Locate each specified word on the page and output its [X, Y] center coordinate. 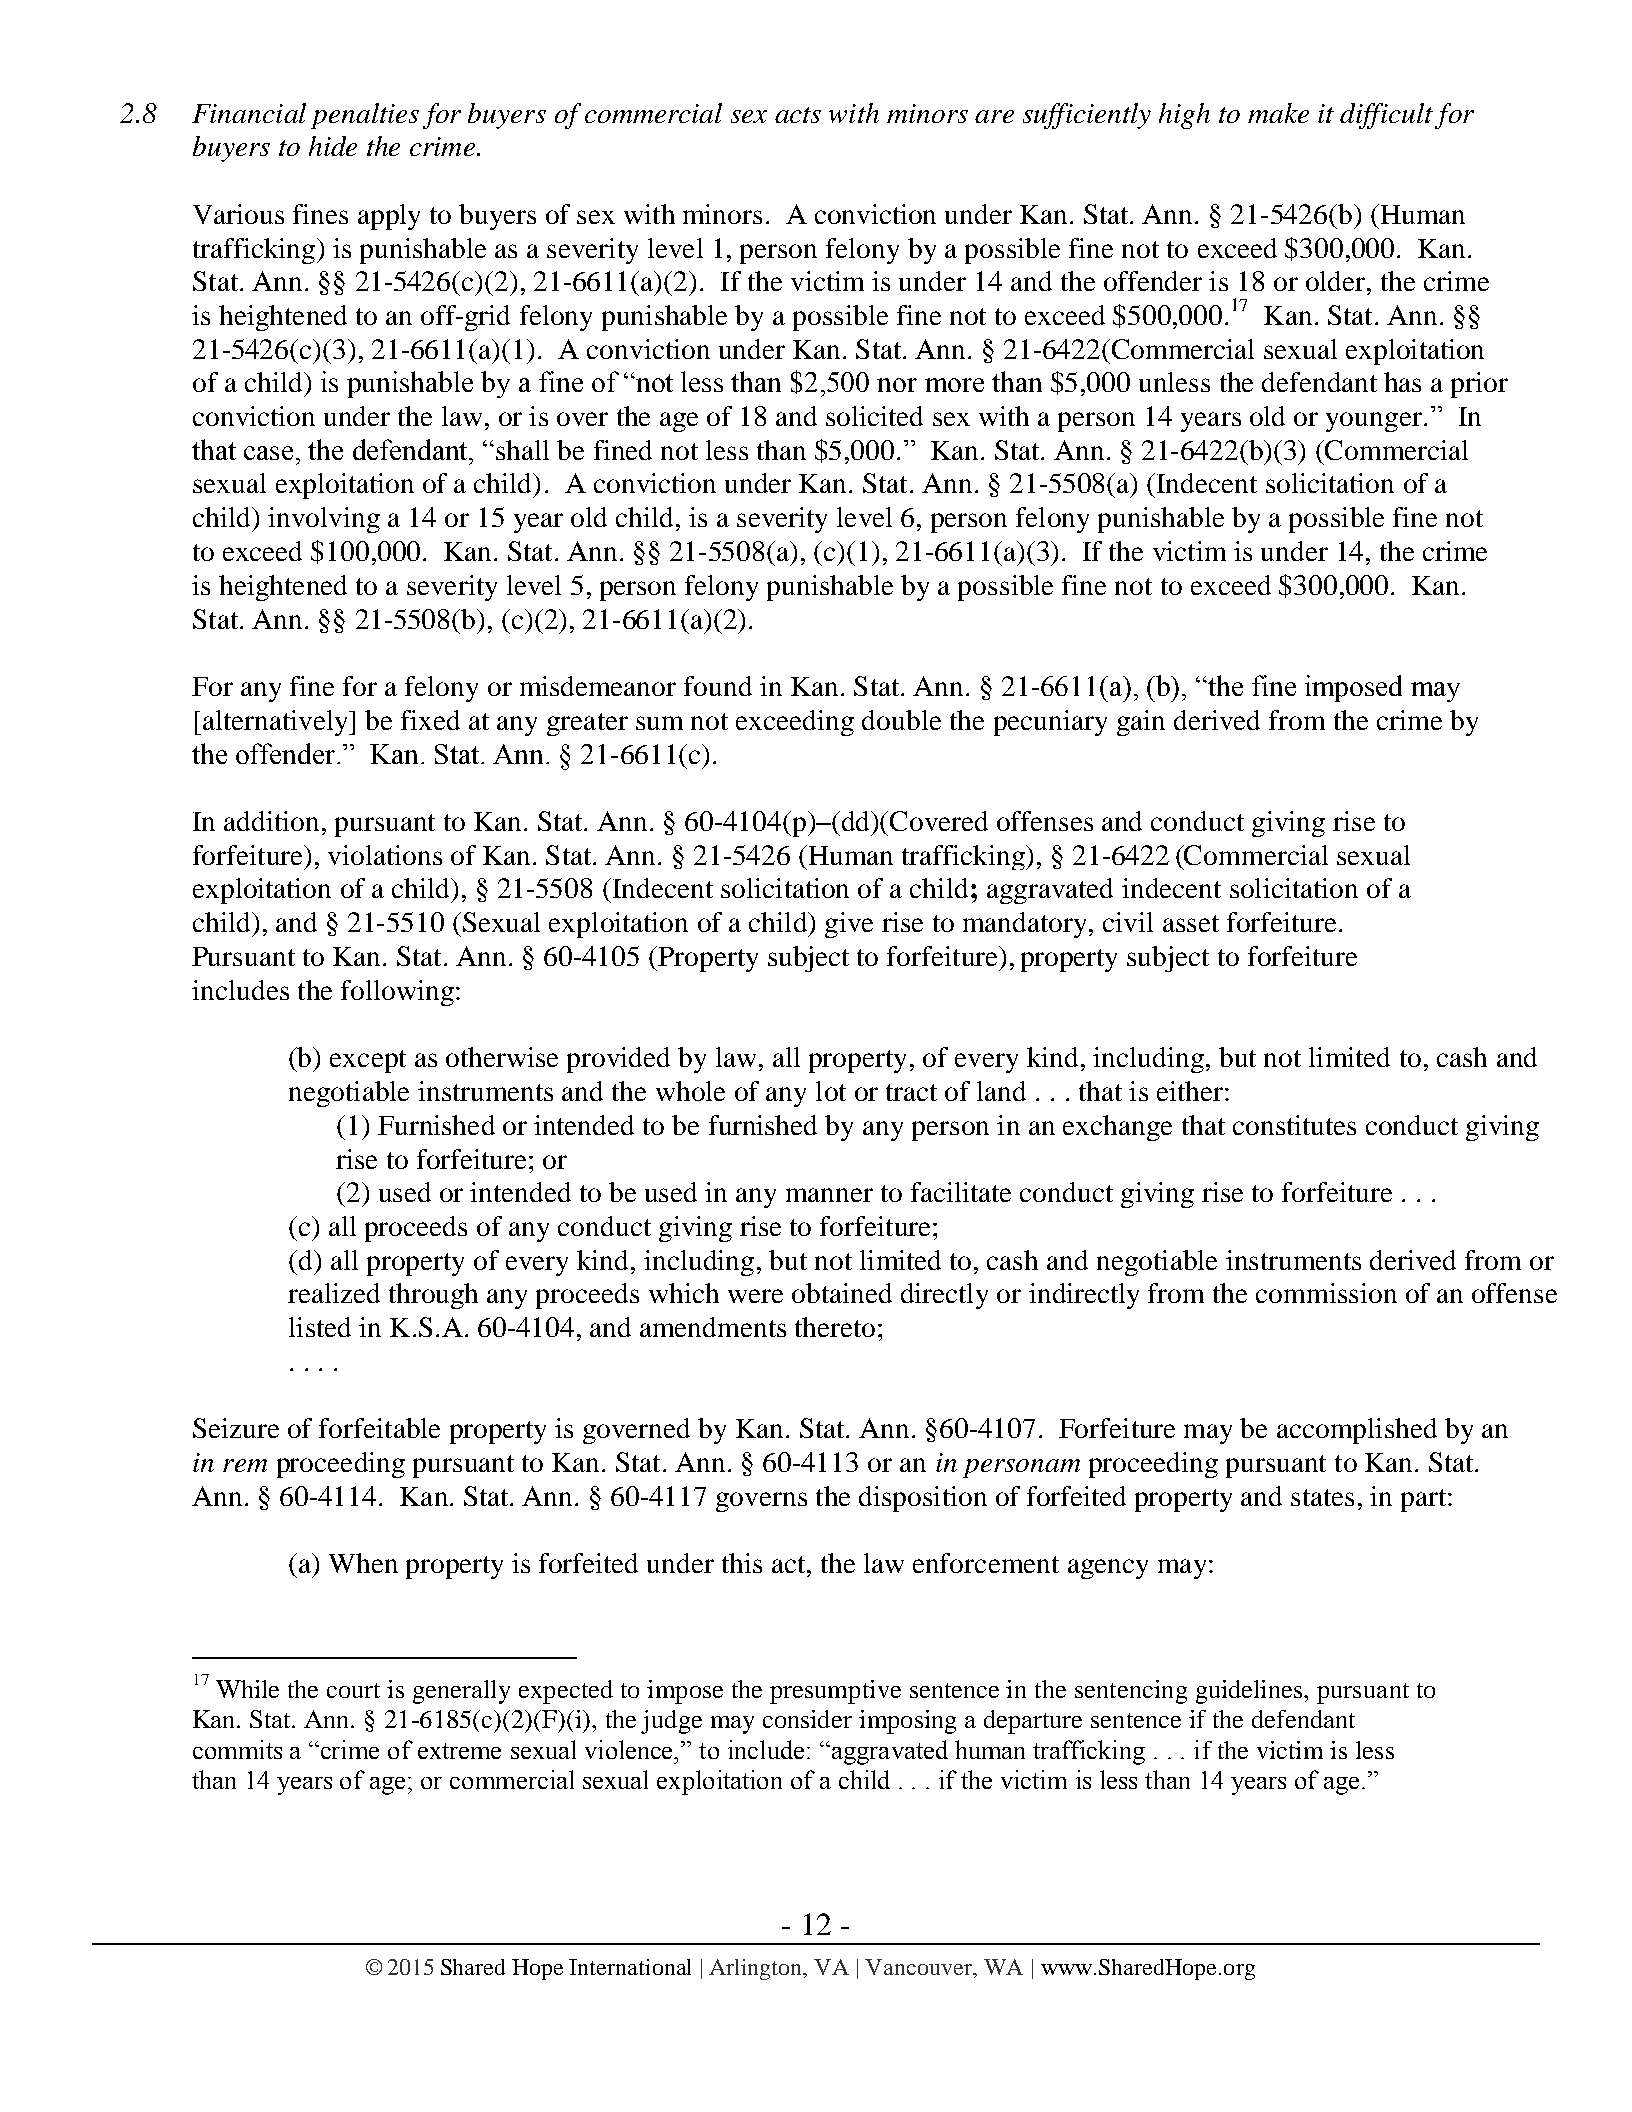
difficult [1386, 116]
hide [333, 146]
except [368, 1061]
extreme [459, 1751]
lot [831, 1091]
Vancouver [919, 1967]
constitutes [1294, 1125]
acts [798, 115]
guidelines [1250, 1692]
